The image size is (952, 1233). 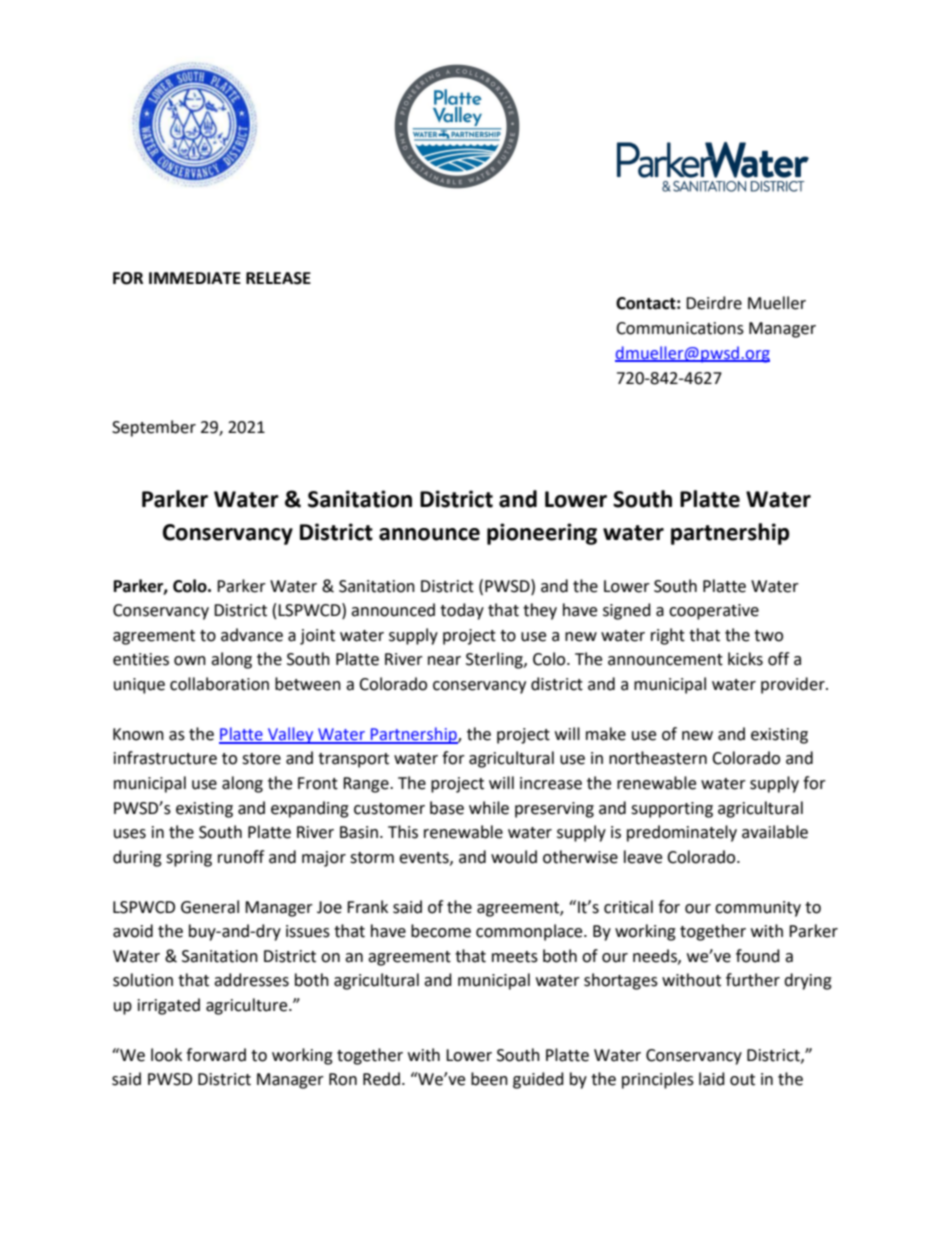 What do you see at coordinates (252, 635) in the screenshot?
I see `advance` at bounding box center [252, 635].
